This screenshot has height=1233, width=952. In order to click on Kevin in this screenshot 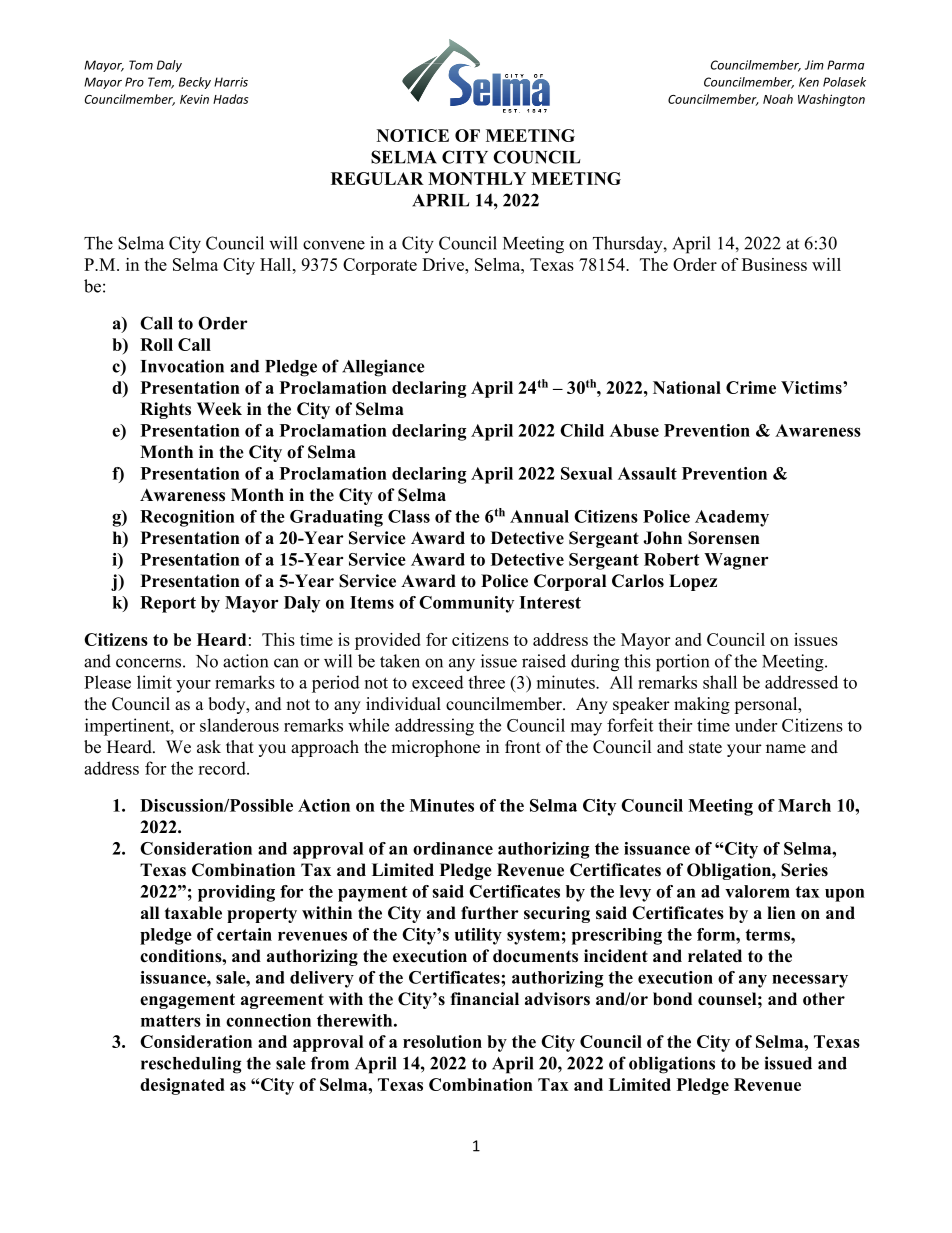, I will do `click(194, 99)`.
